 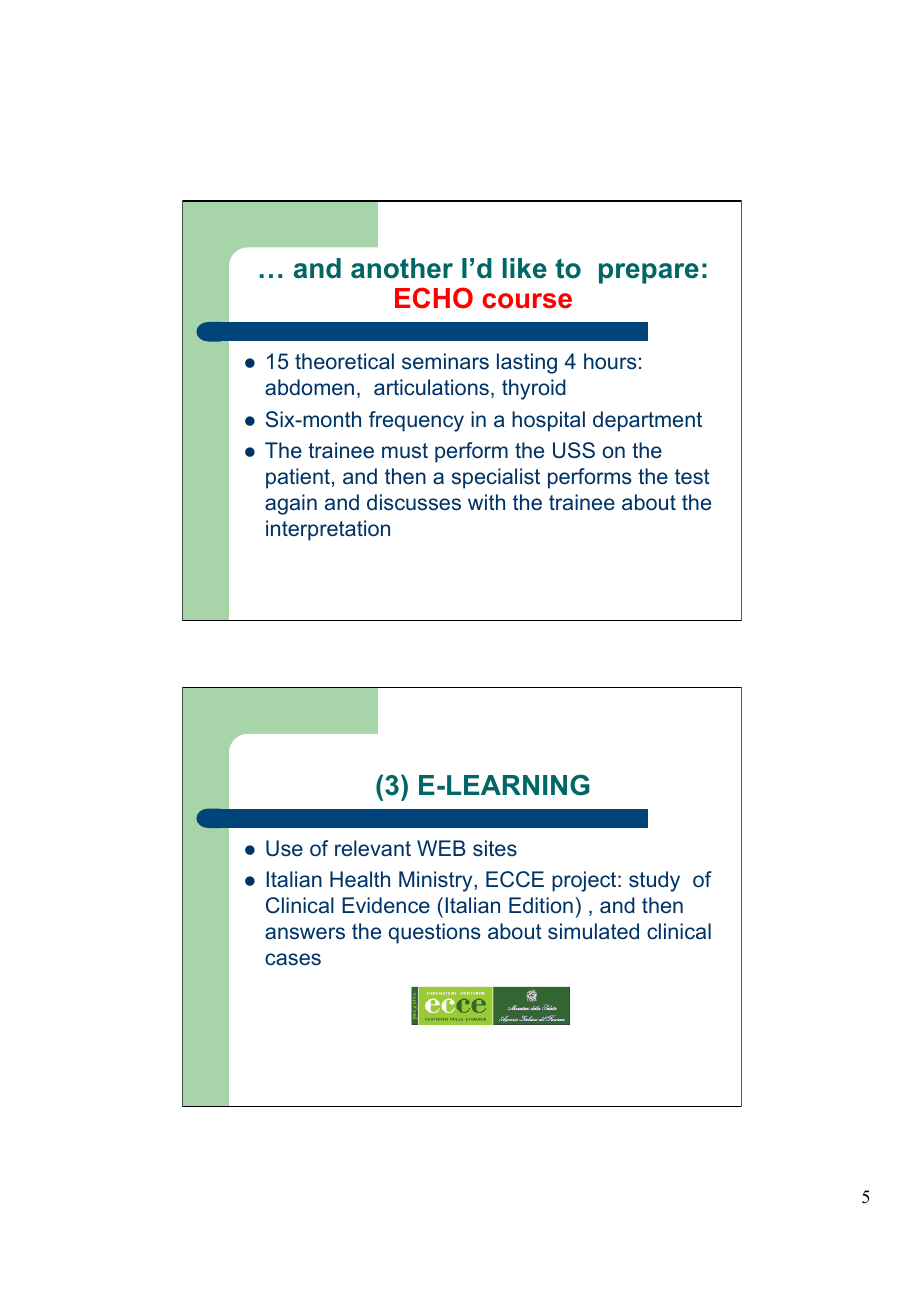 I want to click on thyroid, so click(x=534, y=389).
